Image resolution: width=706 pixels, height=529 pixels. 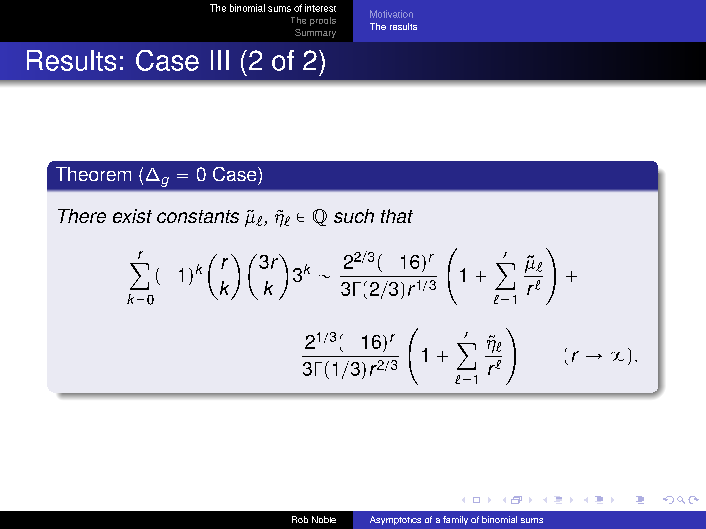 What do you see at coordinates (324, 519) in the screenshot?
I see `Noble` at bounding box center [324, 519].
